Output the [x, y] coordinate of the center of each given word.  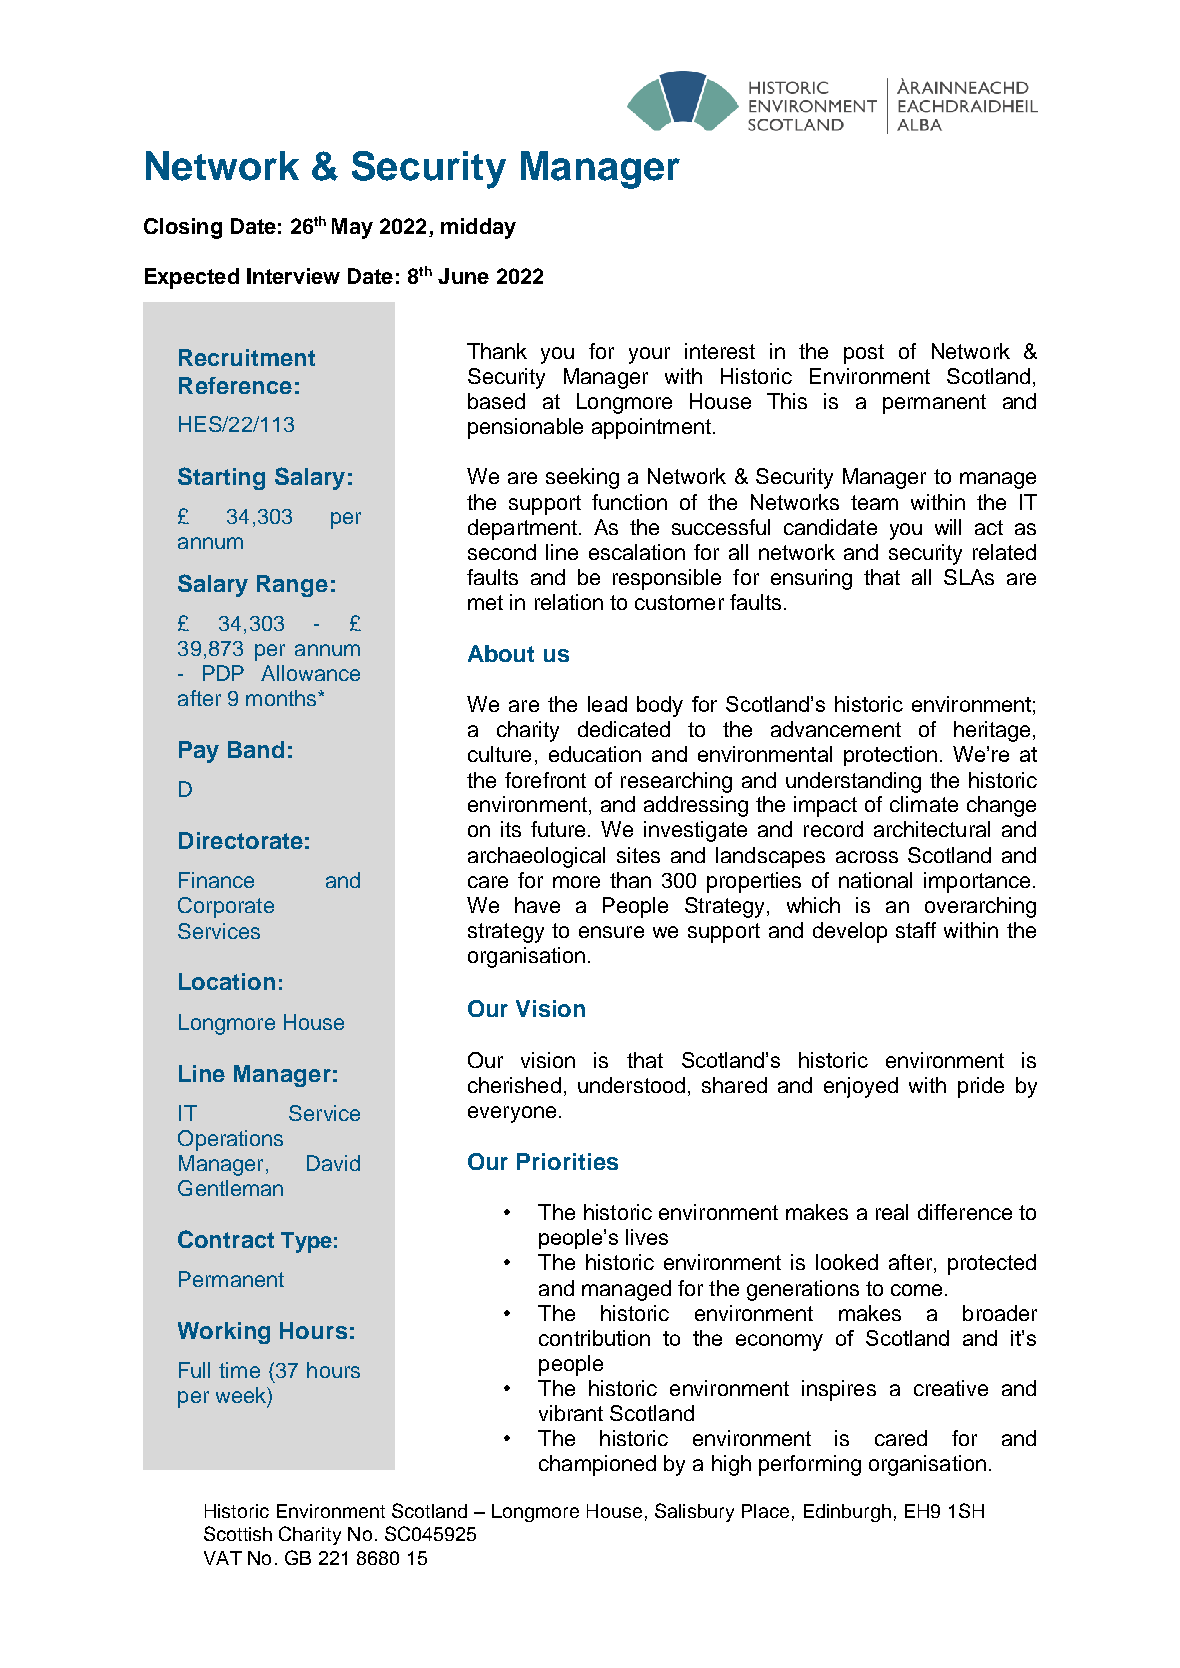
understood [631, 1085]
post [864, 354]
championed [597, 1465]
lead [607, 704]
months [282, 698]
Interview [293, 276]
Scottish [238, 1533]
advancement [836, 729]
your [649, 355]
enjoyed [861, 1087]
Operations [230, 1140]
